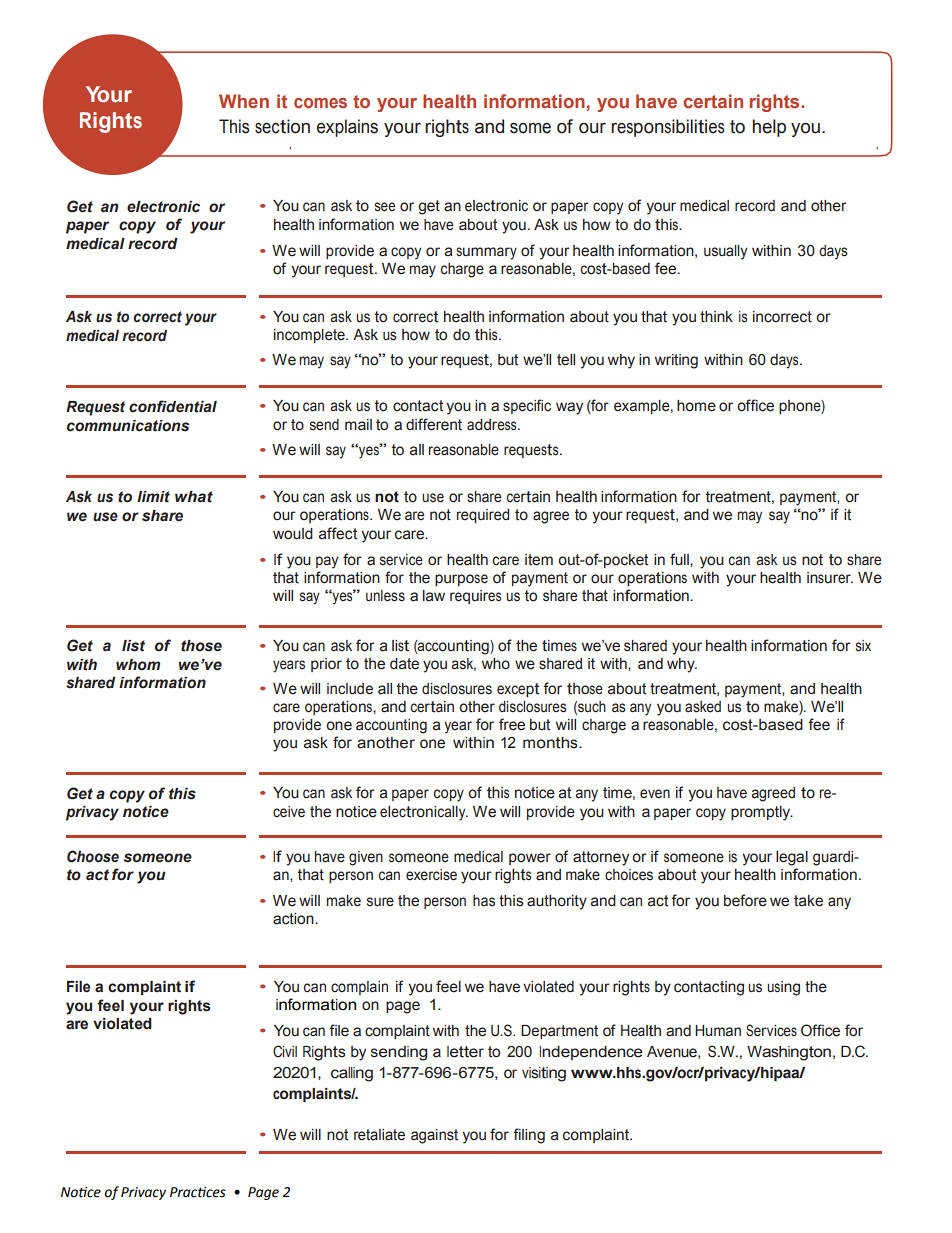  What do you see at coordinates (696, 406) in the page?
I see `home` at bounding box center [696, 406].
